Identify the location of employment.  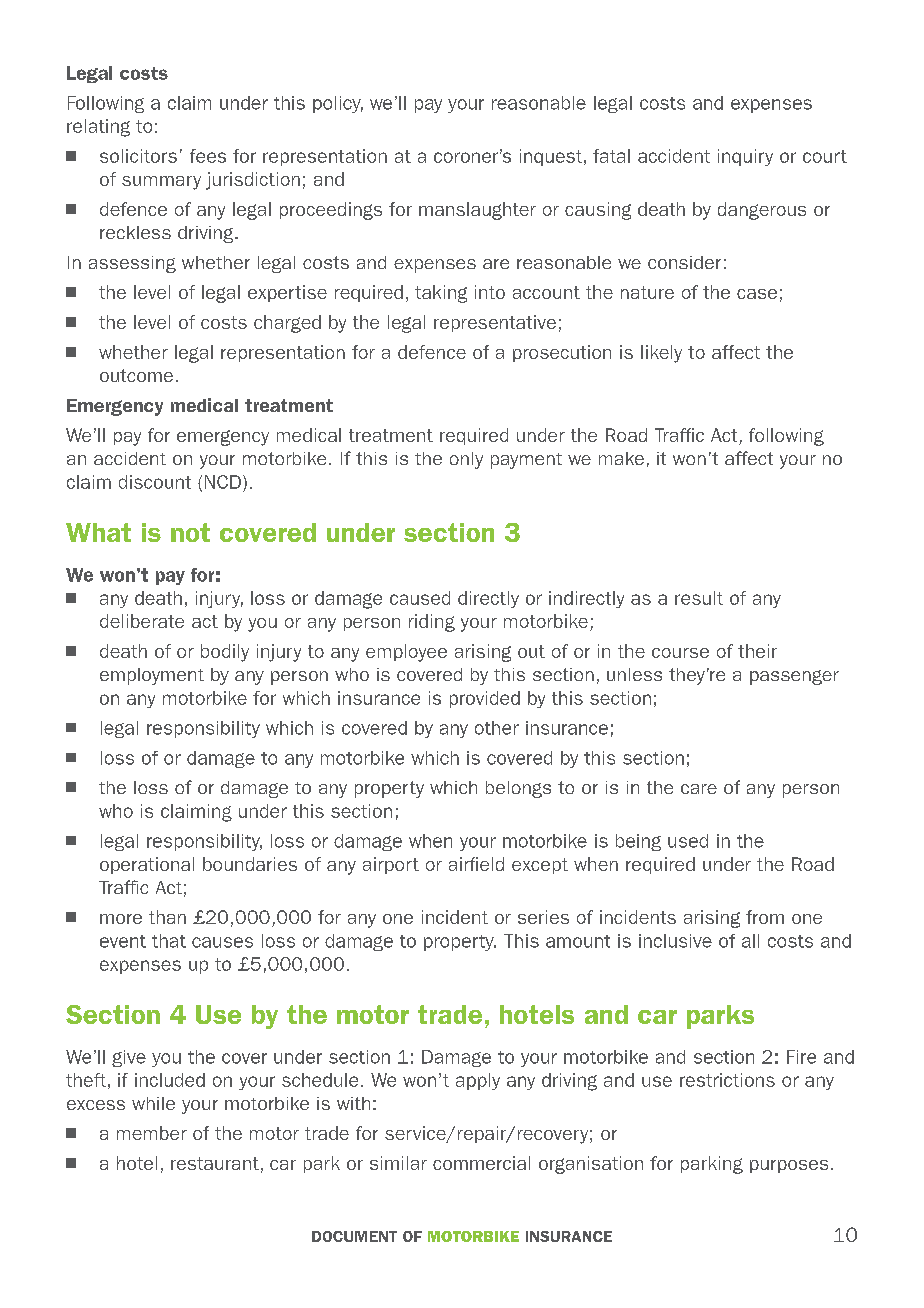
(152, 676).
